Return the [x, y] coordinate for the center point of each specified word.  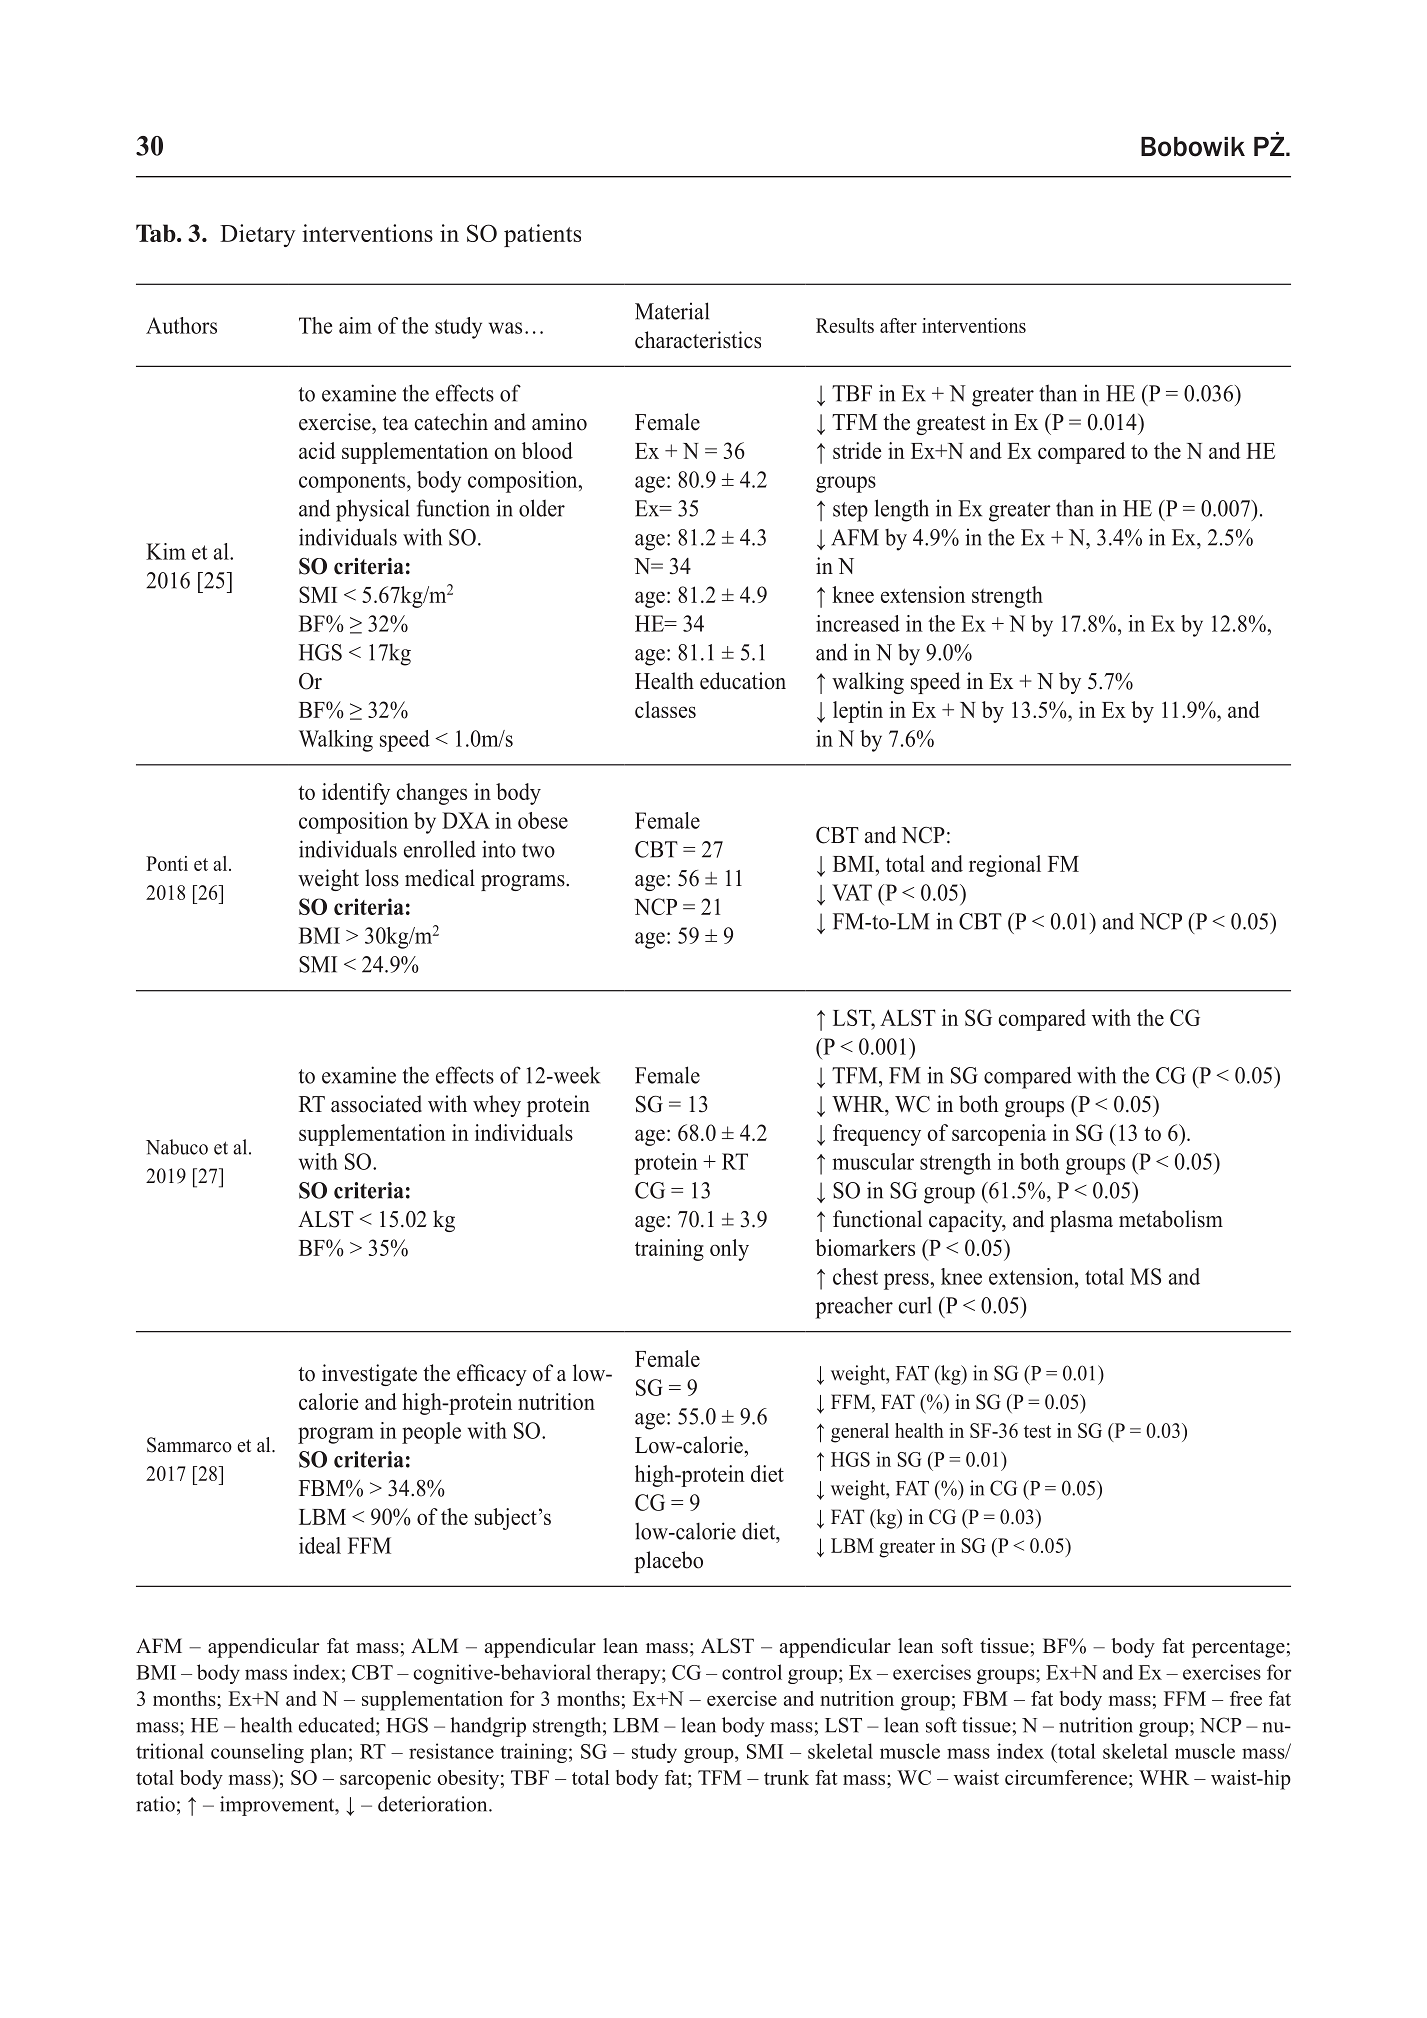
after [898, 325]
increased [858, 623]
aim [355, 325]
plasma [1081, 1221]
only [729, 1250]
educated [338, 1725]
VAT [852, 892]
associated [376, 1104]
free [1246, 1698]
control [752, 1672]
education [743, 681]
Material [672, 311]
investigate [369, 1375]
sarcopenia [999, 1135]
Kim [166, 551]
